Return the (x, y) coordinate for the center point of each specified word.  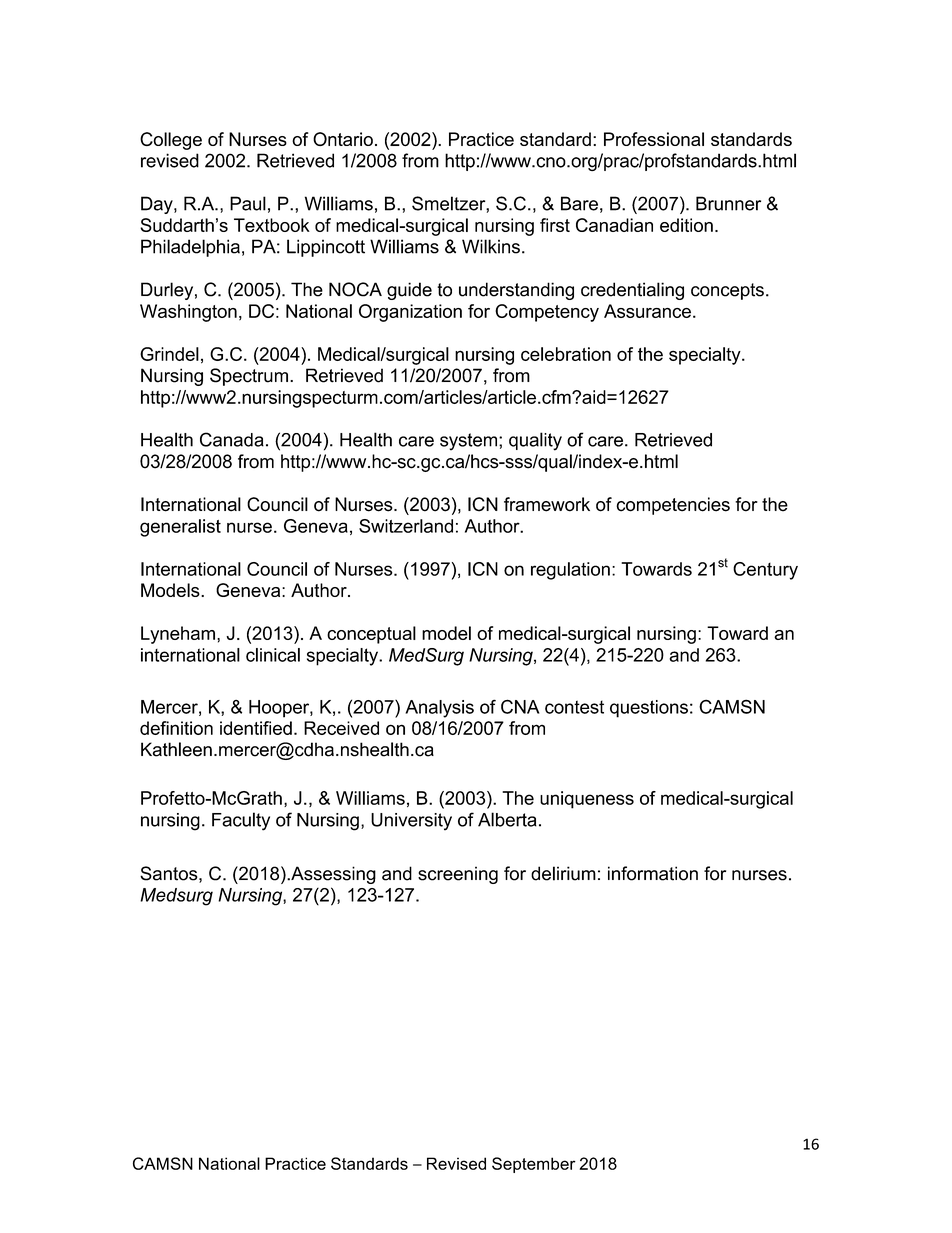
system (470, 442)
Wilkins (491, 246)
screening (458, 875)
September (534, 1165)
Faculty (241, 821)
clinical (273, 655)
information (653, 873)
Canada (232, 439)
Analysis (439, 709)
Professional (654, 139)
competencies (673, 506)
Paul (248, 203)
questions (649, 709)
